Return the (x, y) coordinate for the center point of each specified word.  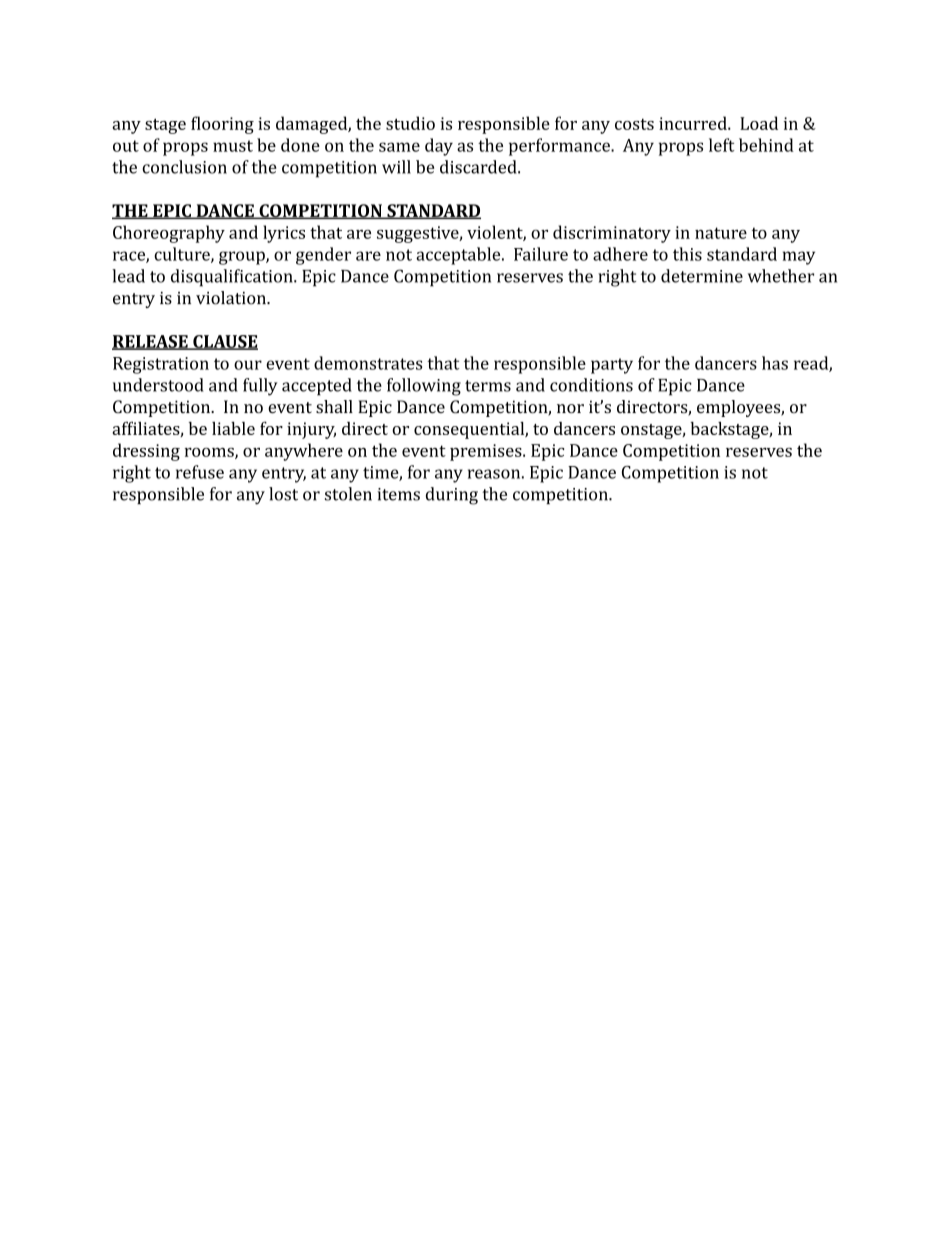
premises (487, 452)
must (233, 146)
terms (488, 386)
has (775, 363)
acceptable (459, 256)
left (722, 145)
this (687, 254)
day (439, 147)
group (243, 258)
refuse (200, 472)
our (248, 365)
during (452, 496)
